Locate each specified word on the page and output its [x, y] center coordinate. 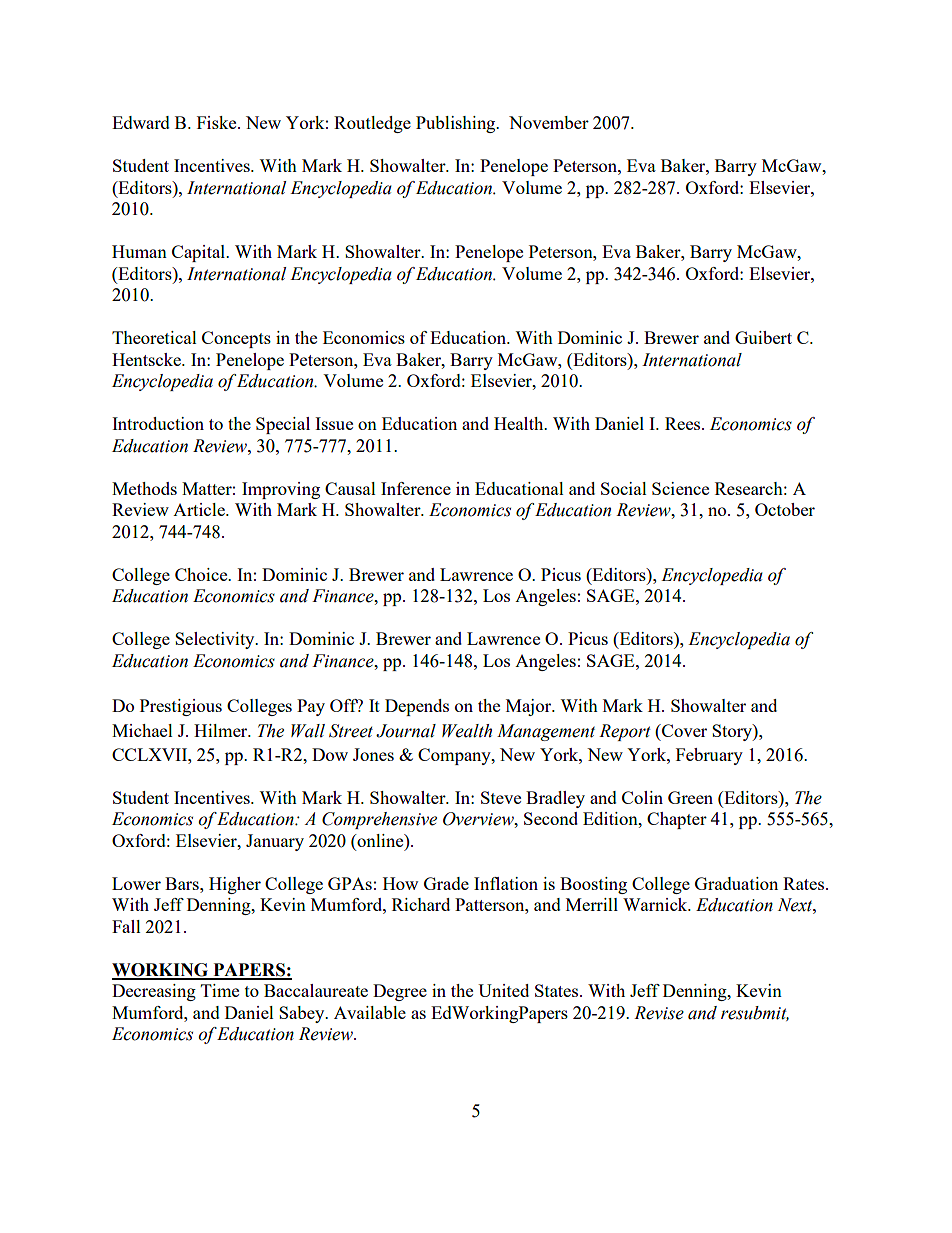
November [549, 122]
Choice [202, 574]
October [785, 509]
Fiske [218, 122]
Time [220, 990]
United [503, 990]
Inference [416, 488]
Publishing [457, 124]
